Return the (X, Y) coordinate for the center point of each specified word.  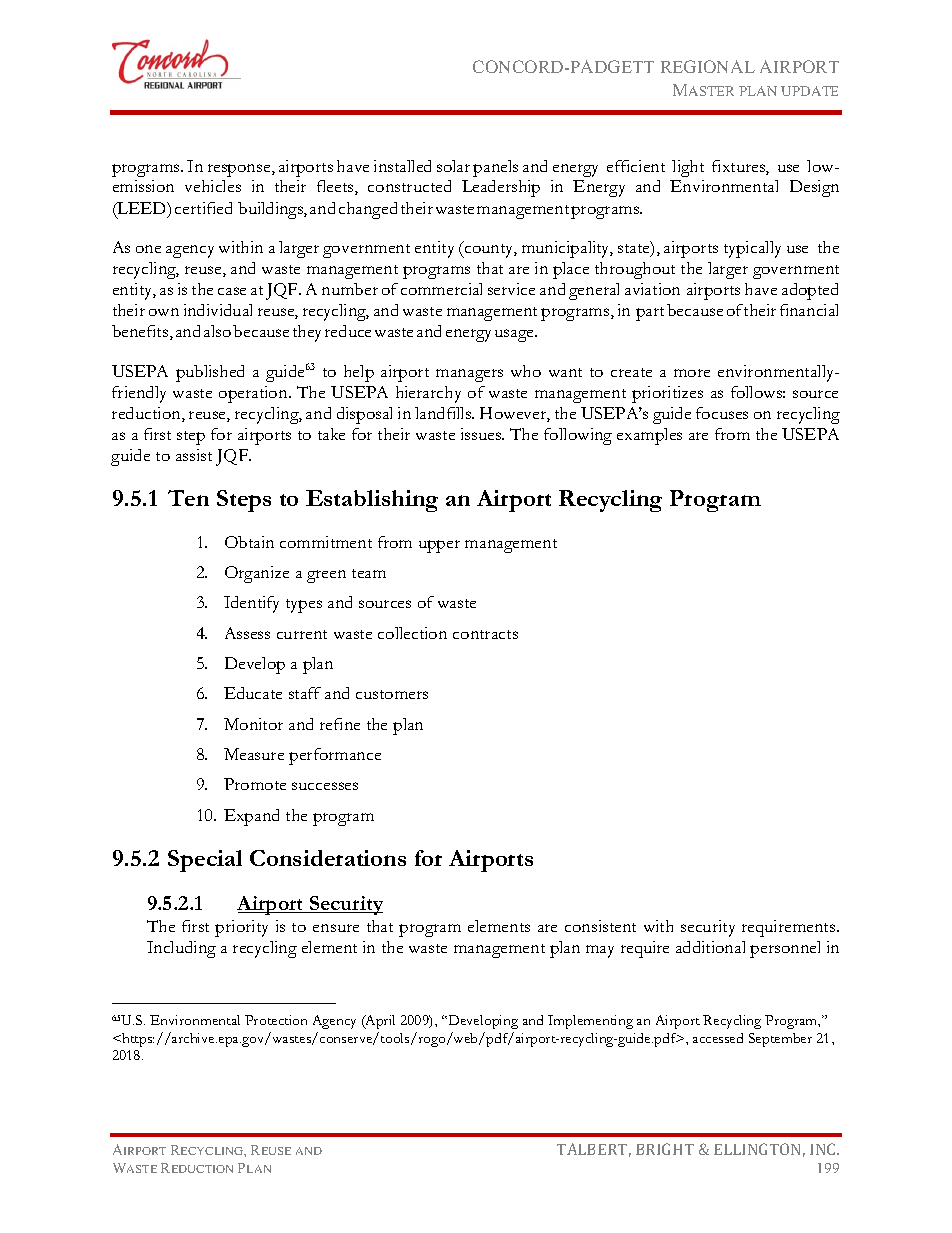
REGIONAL (708, 66)
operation (254, 394)
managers (469, 375)
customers (392, 694)
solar (453, 166)
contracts (485, 634)
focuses (722, 413)
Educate (253, 693)
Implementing (590, 1022)
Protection (276, 1020)
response (240, 170)
